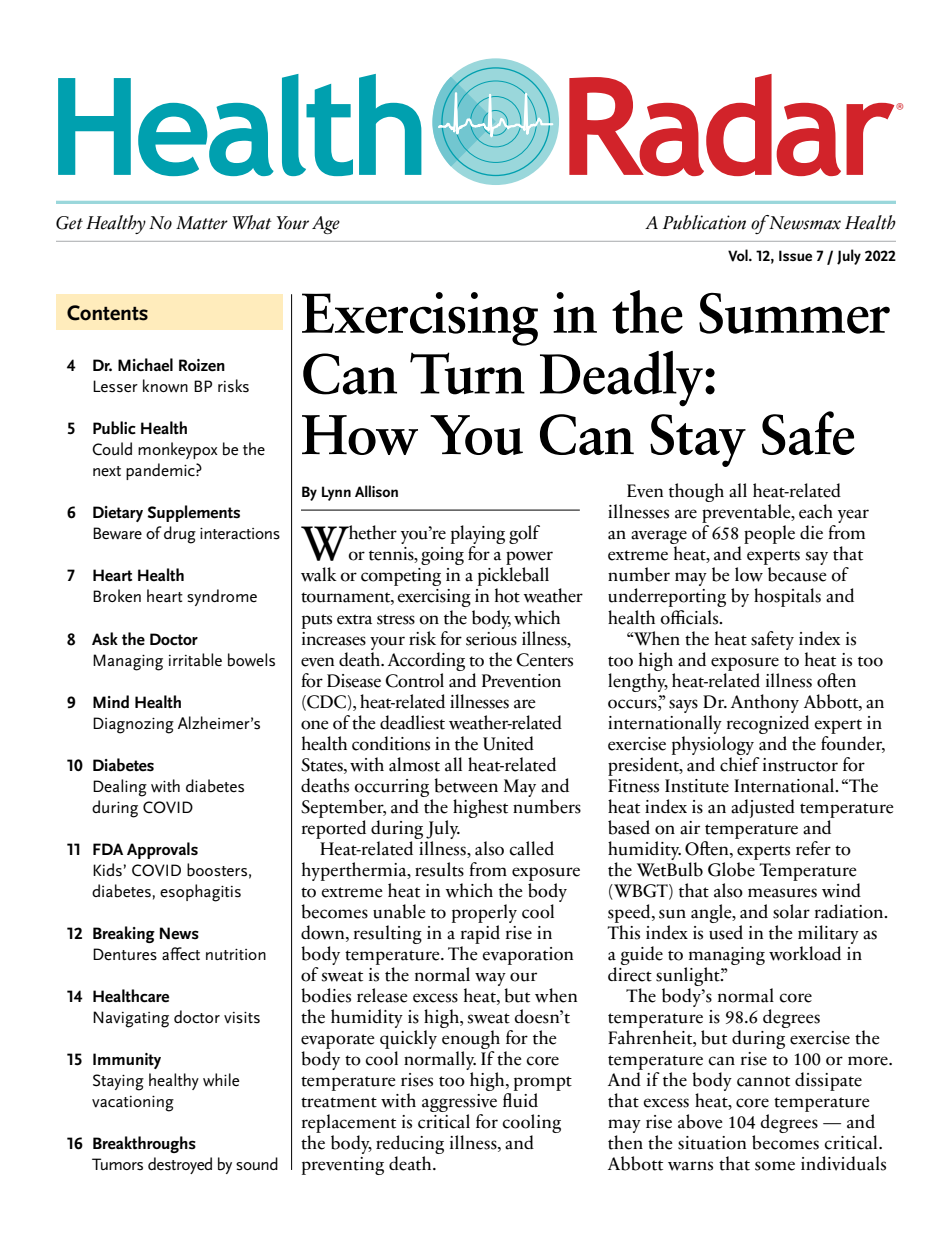 The image size is (952, 1233). Describe the element at coordinates (162, 850) in the page. I see `Approvals` at that location.
